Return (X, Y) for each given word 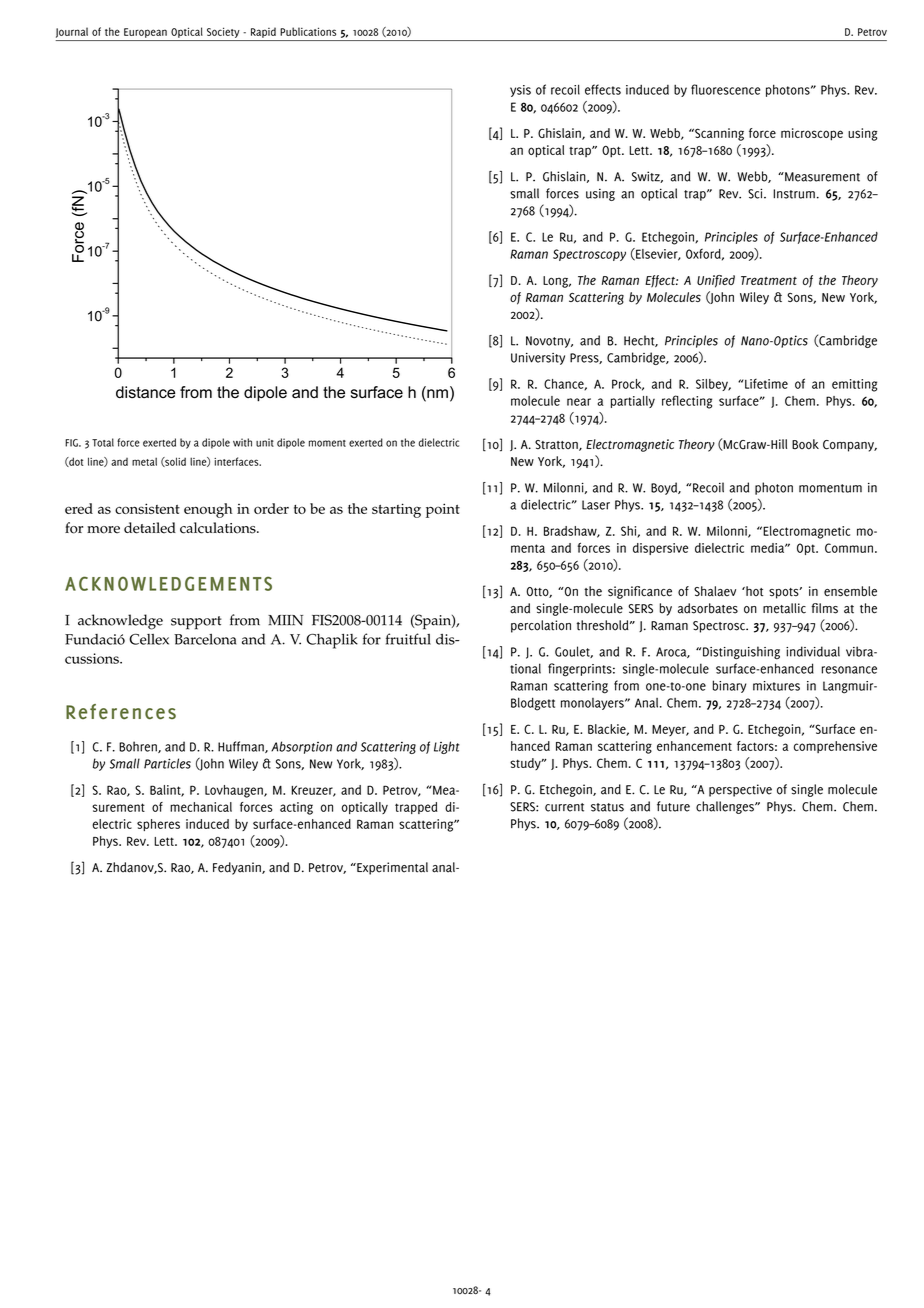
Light (447, 747)
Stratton (557, 445)
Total (103, 442)
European (145, 33)
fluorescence (725, 89)
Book (805, 444)
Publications (308, 31)
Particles (167, 763)
